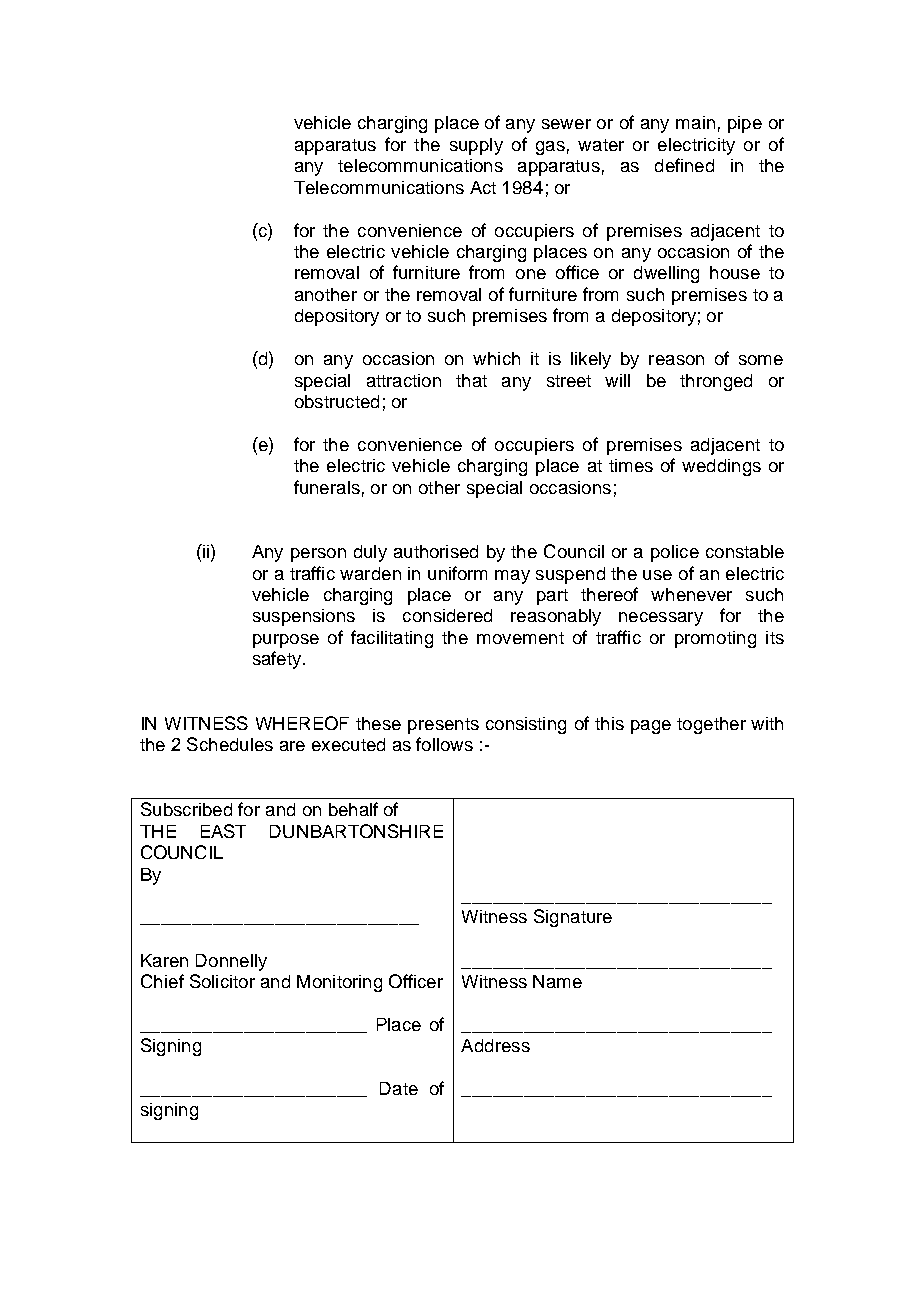 This page has width=924, height=1308. Describe the element at coordinates (691, 594) in the page. I see `whenever` at that location.
